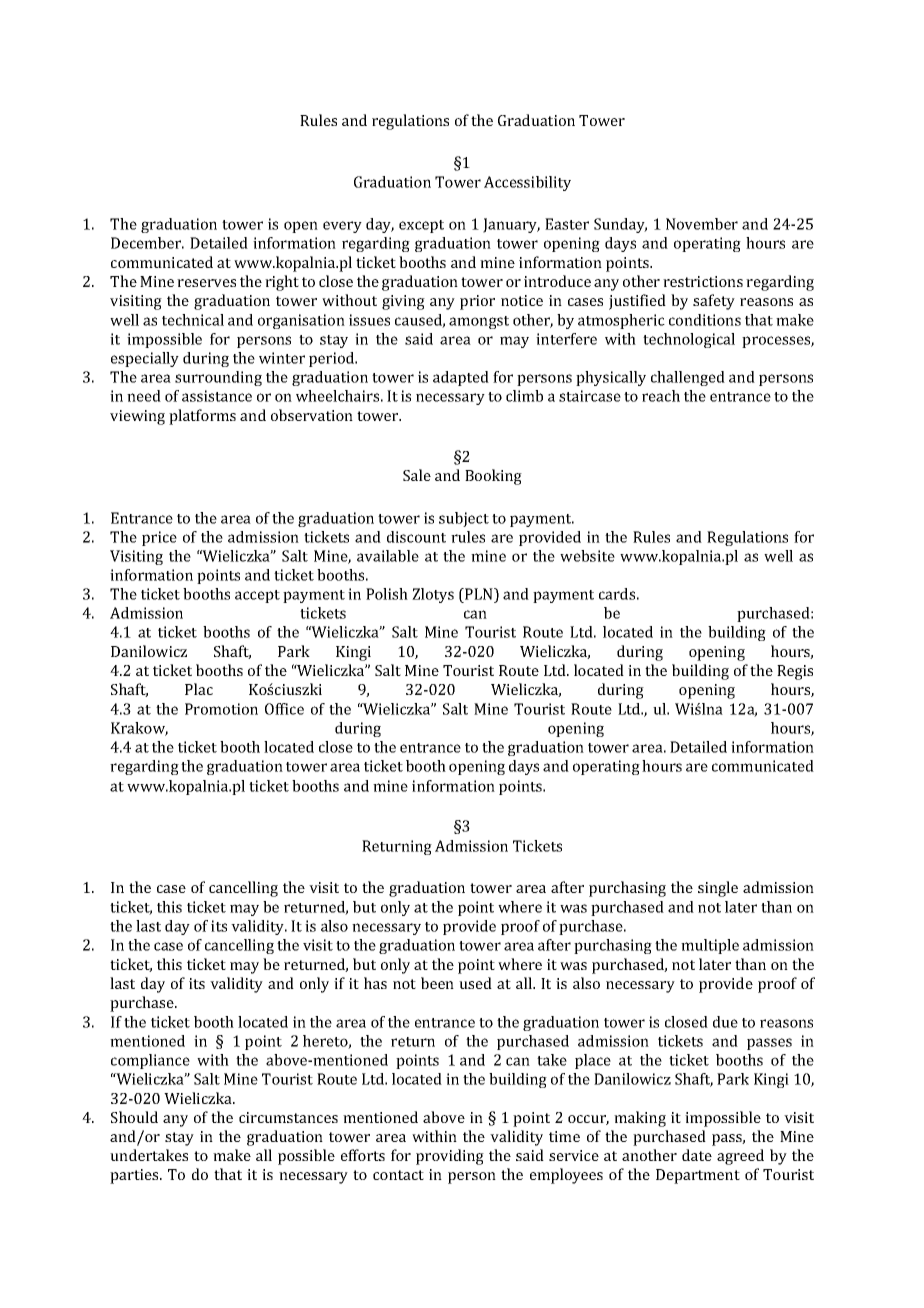 The image size is (924, 1308). What do you see at coordinates (288, 1117) in the page?
I see `circumstances` at bounding box center [288, 1117].
